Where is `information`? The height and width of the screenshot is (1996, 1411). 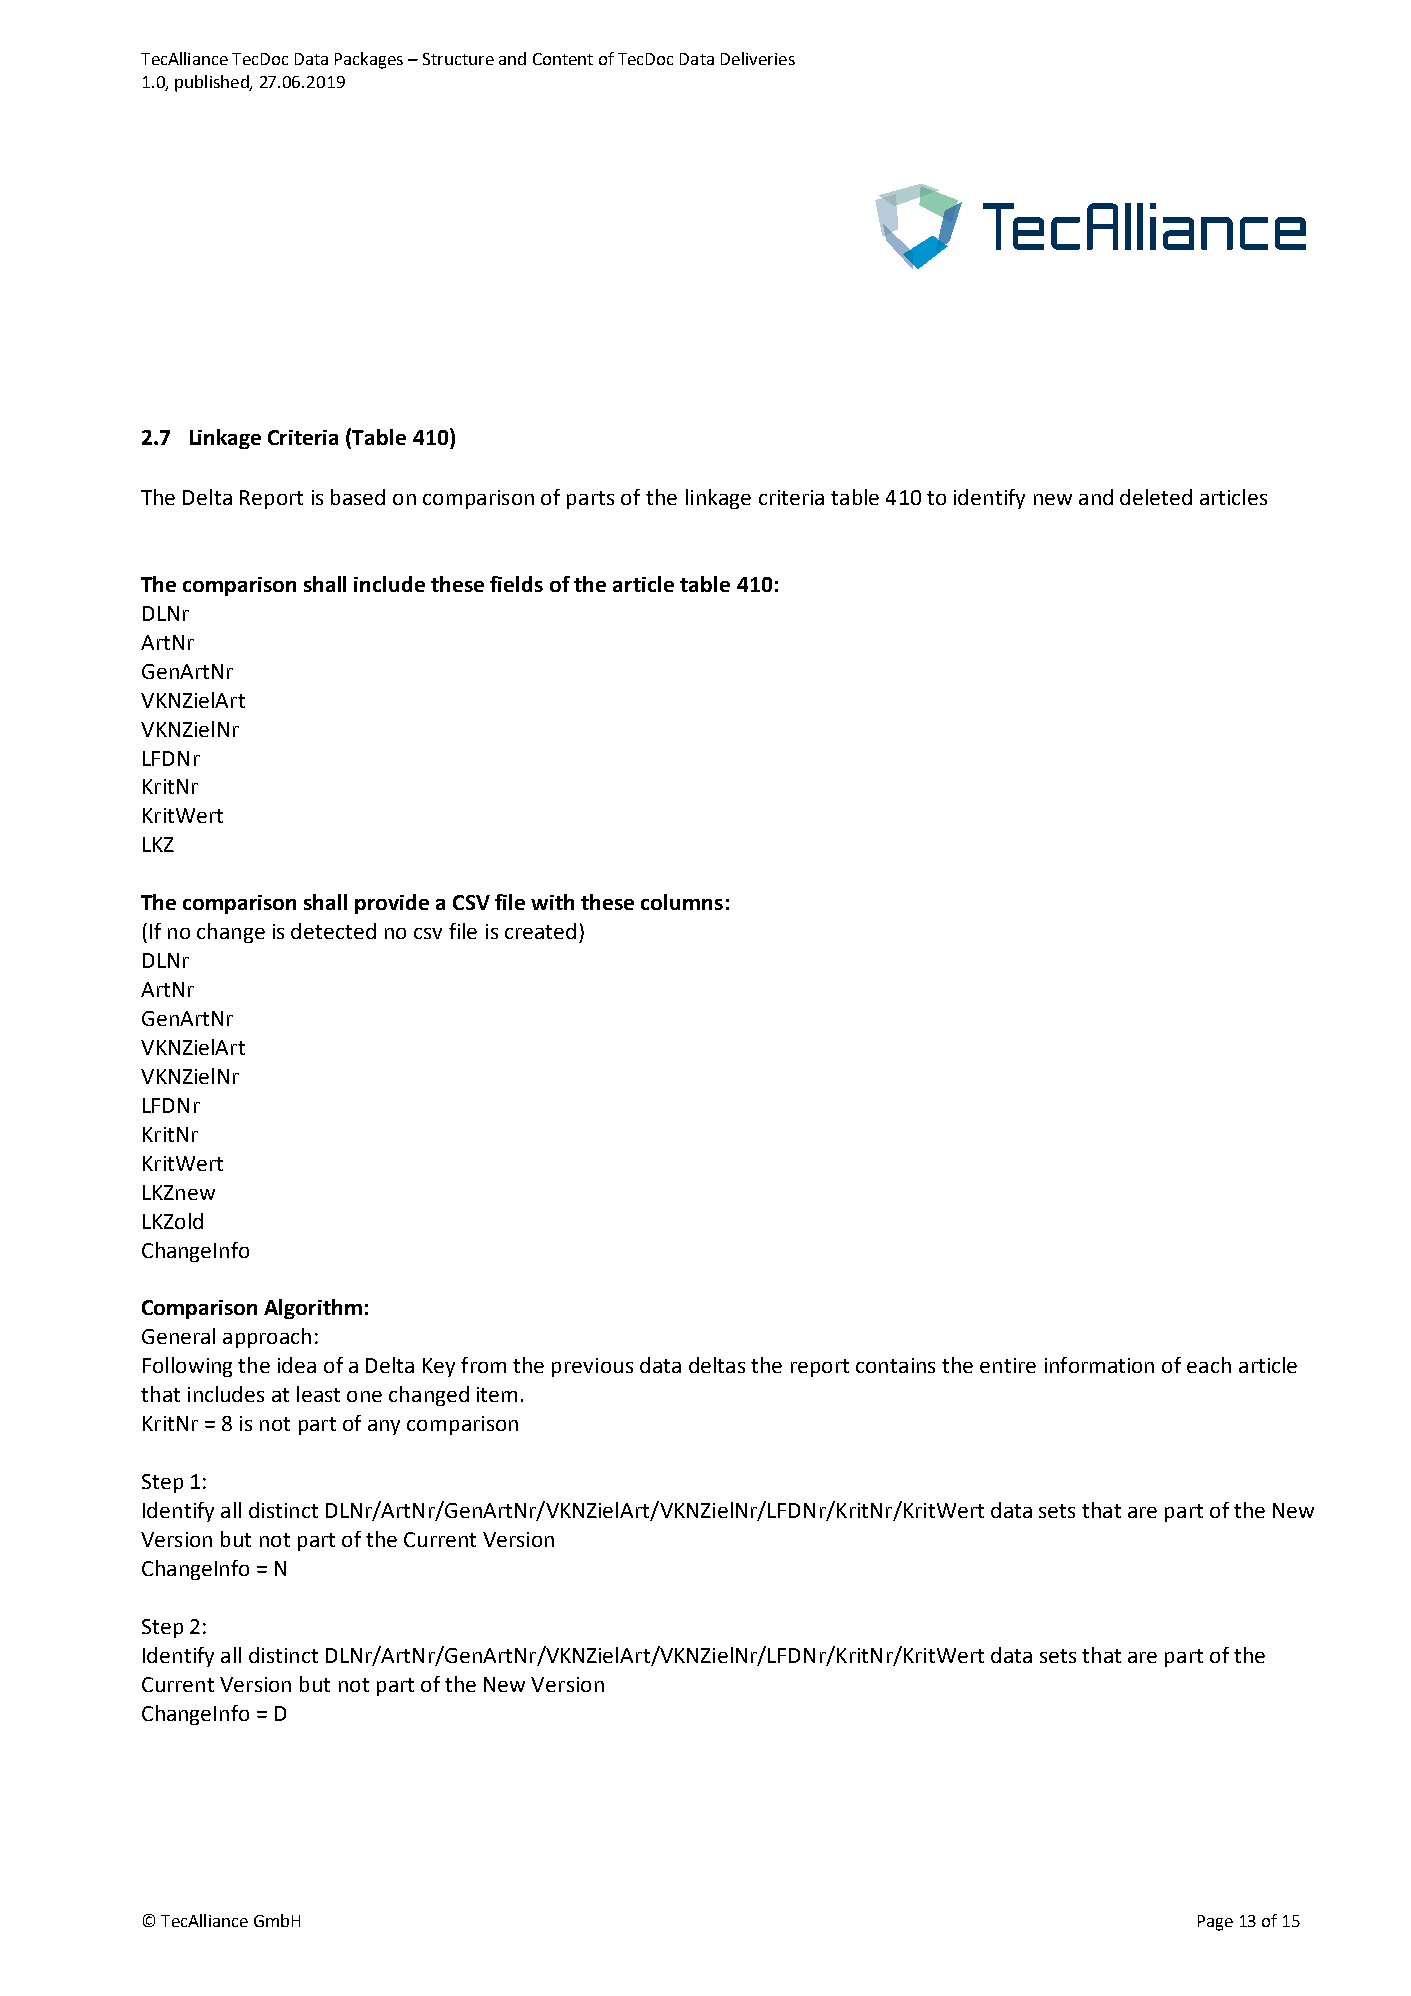 information is located at coordinates (1099, 1365).
